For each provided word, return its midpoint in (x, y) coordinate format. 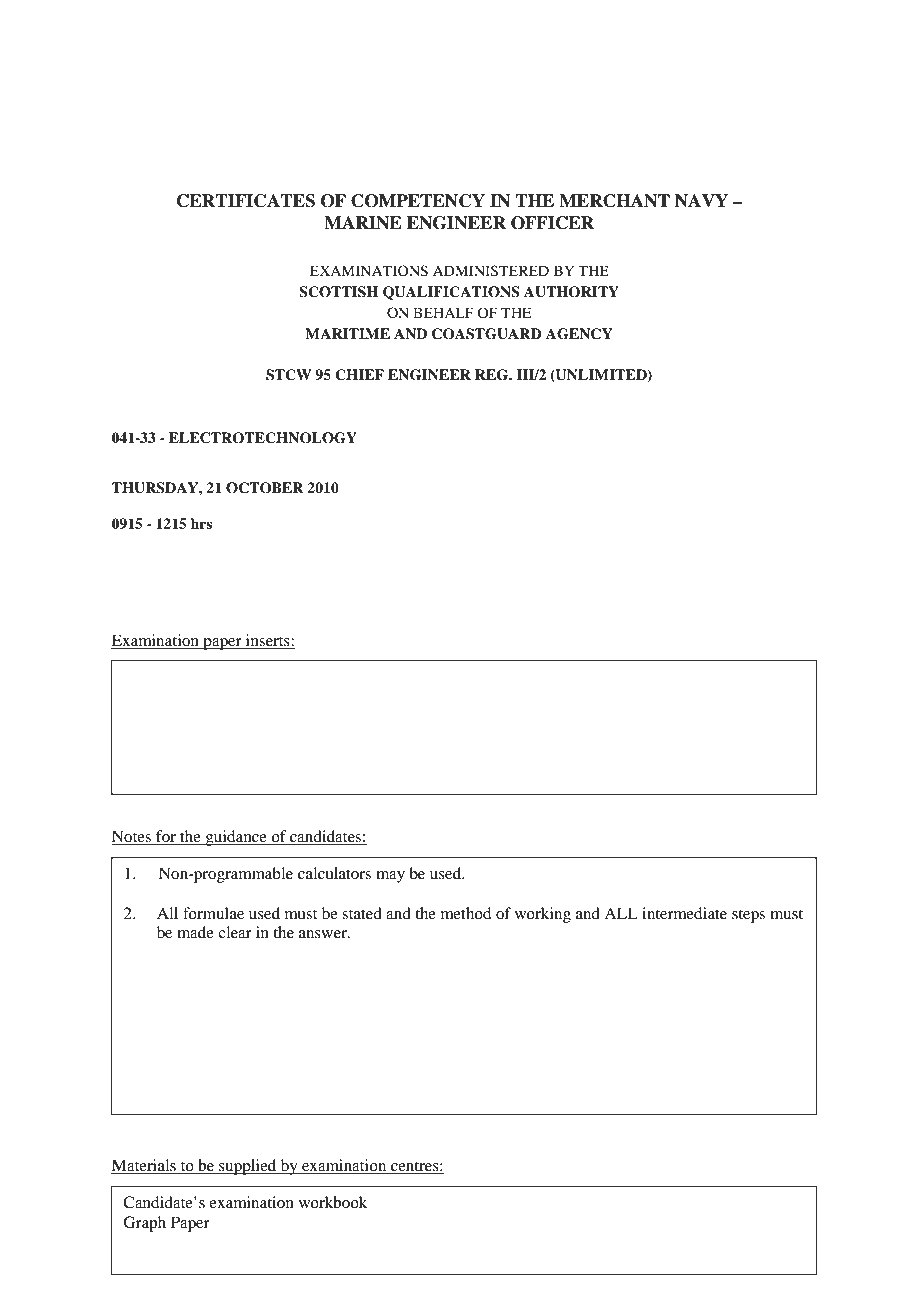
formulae (213, 913)
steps (748, 916)
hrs (201, 523)
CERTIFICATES (246, 201)
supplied (248, 1167)
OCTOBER (265, 488)
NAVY (701, 201)
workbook (333, 1202)
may (390, 877)
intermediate (684, 913)
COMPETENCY (418, 201)
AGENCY (579, 334)
